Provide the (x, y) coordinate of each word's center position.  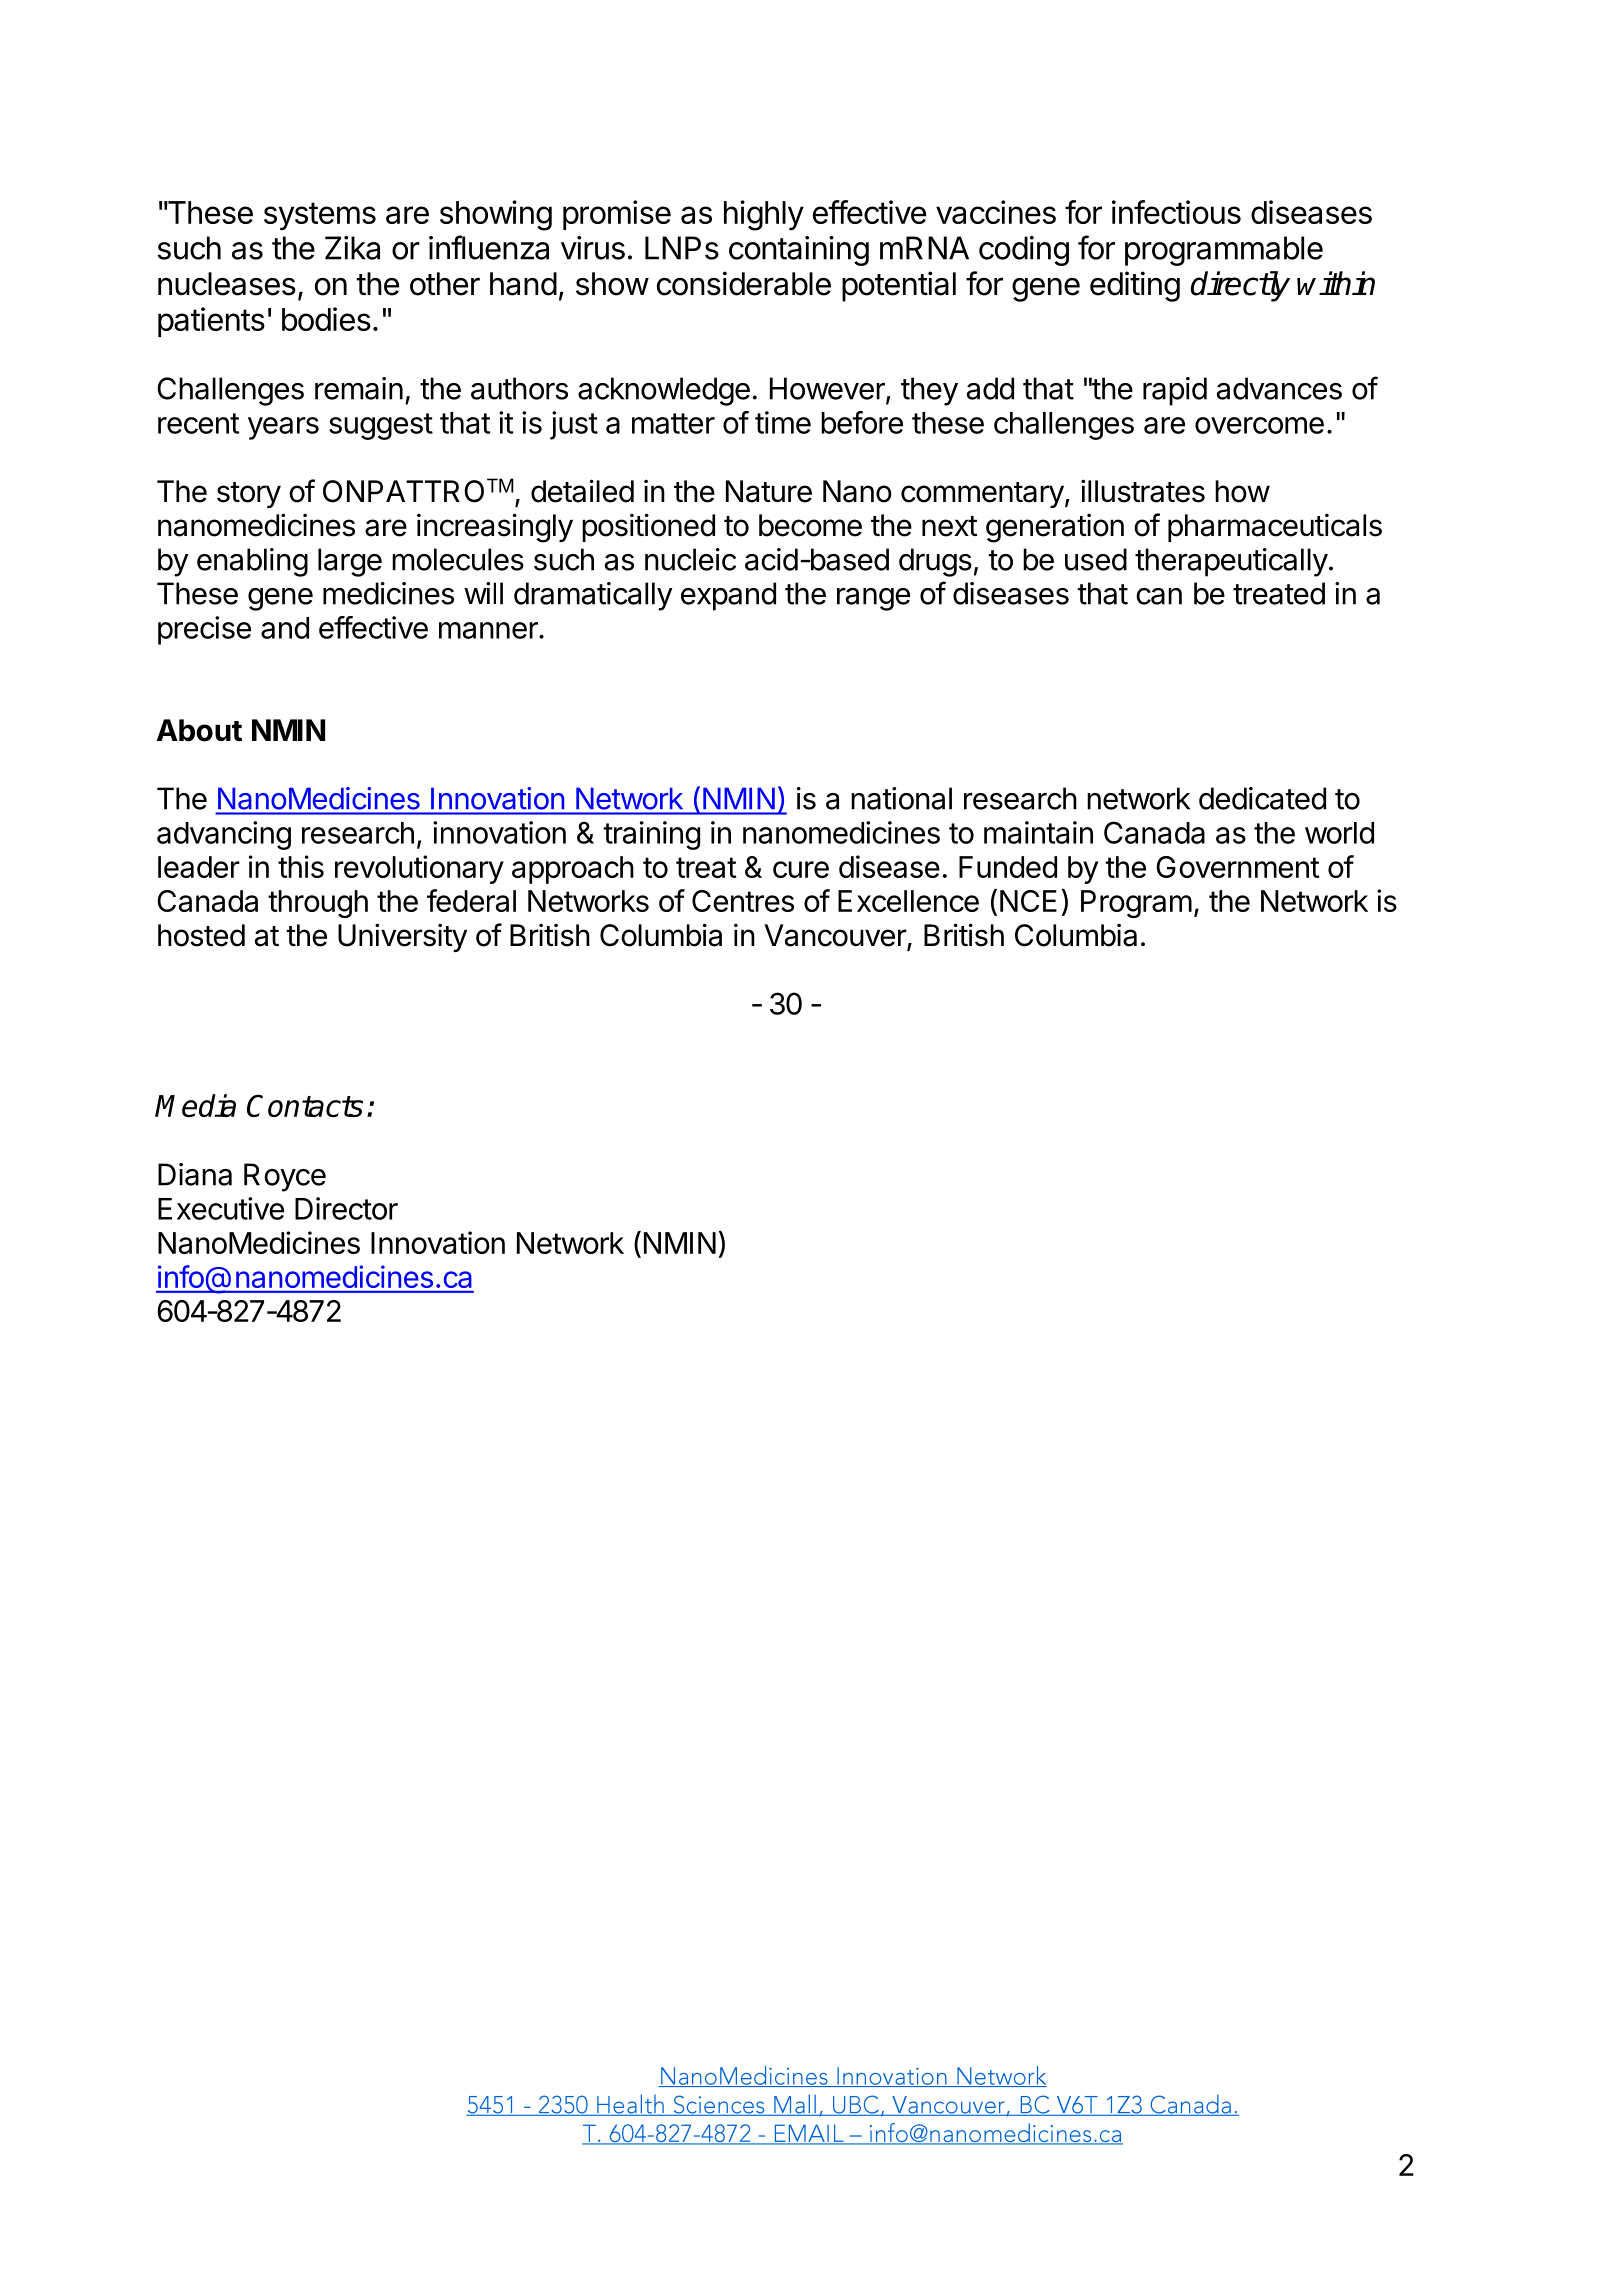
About (199, 730)
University (402, 937)
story (249, 495)
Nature (769, 491)
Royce (285, 1177)
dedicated (1262, 798)
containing (799, 251)
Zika (352, 248)
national (901, 798)
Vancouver (836, 936)
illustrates (1143, 491)
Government (1238, 867)
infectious (1176, 212)
